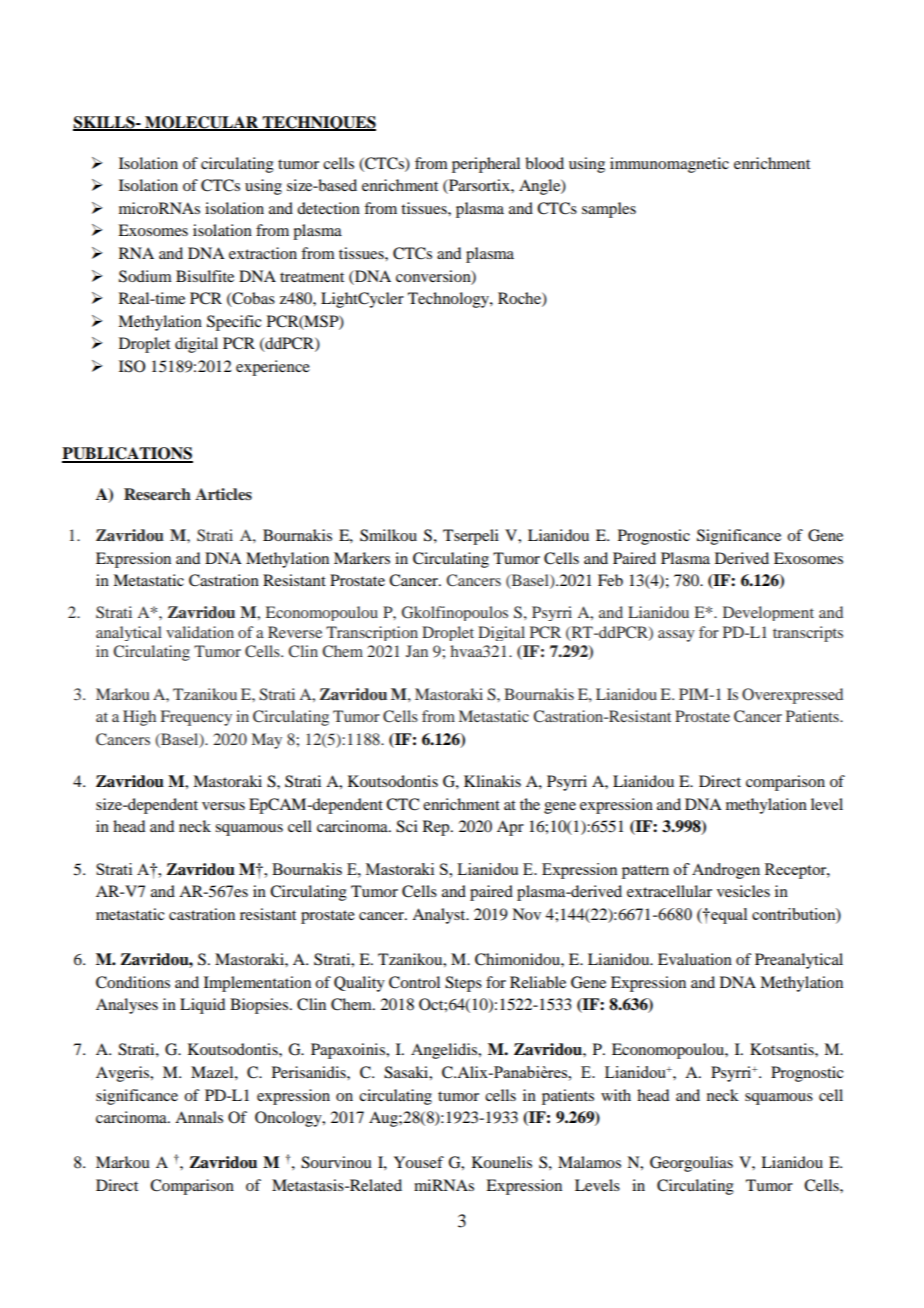 The image size is (924, 1308). Describe the element at coordinates (223, 806) in the screenshot. I see `versus` at that location.
